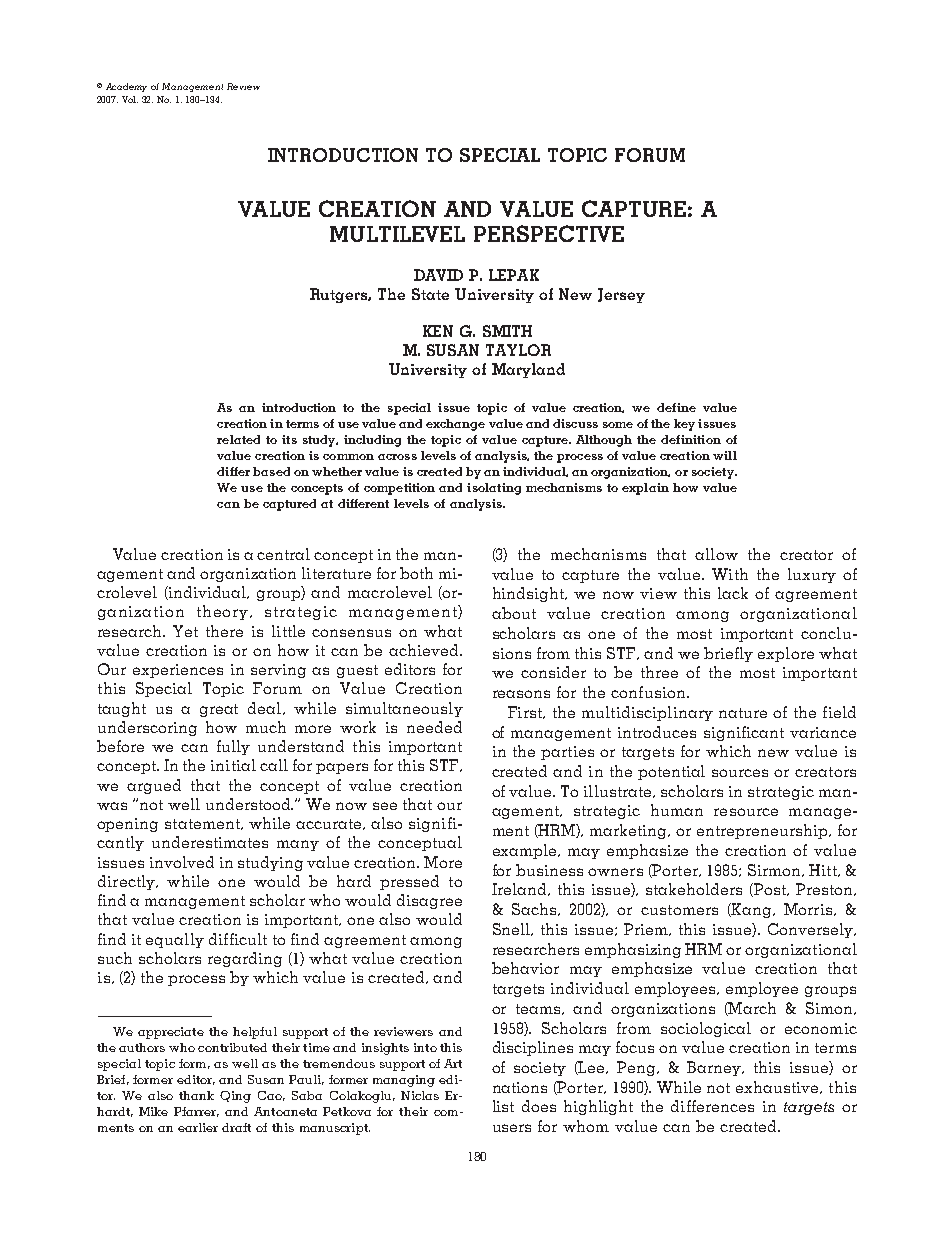 This screenshot has width=952, height=1241. What do you see at coordinates (126, 87) in the screenshot?
I see `Academy` at bounding box center [126, 87].
